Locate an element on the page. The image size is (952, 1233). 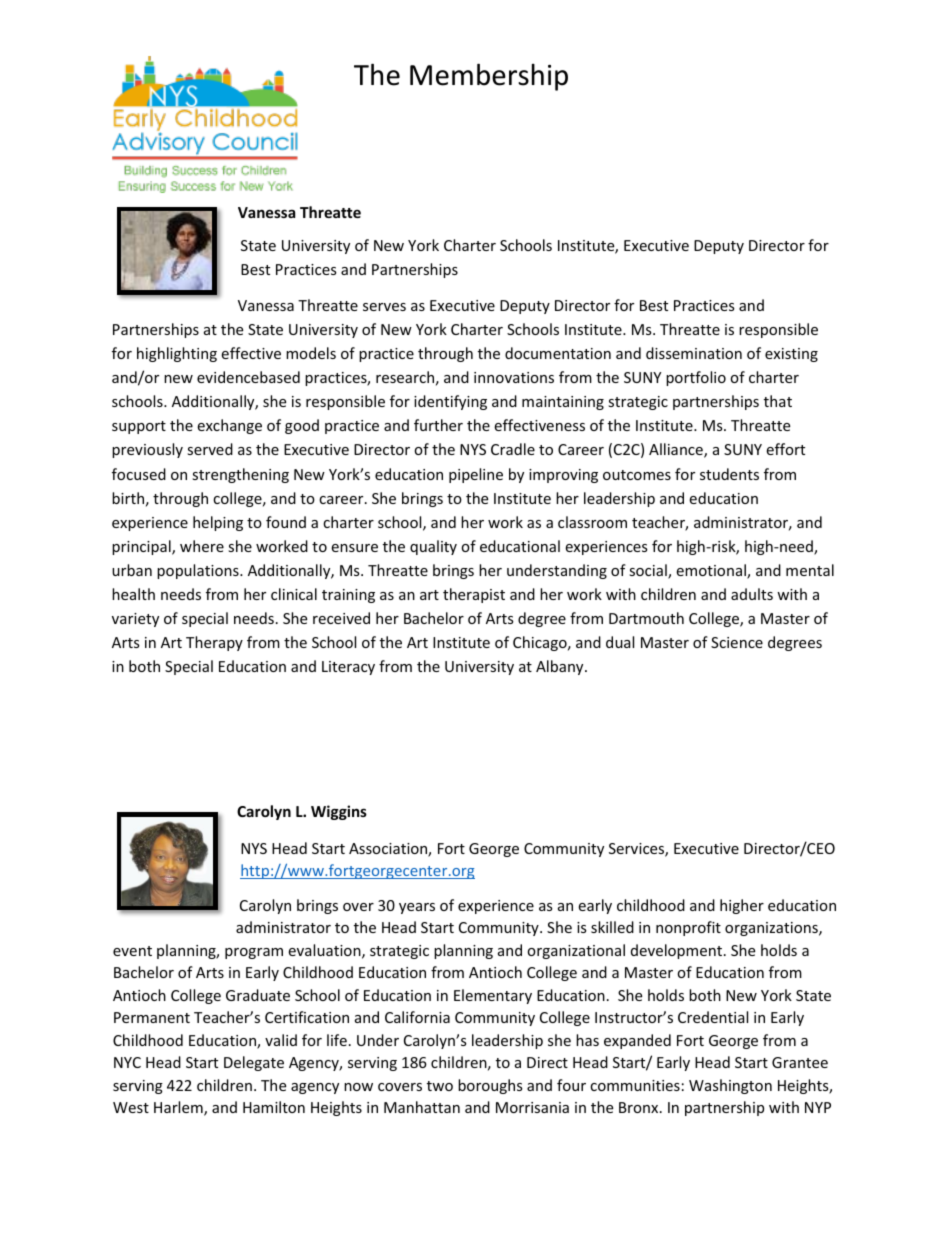
innovations is located at coordinates (514, 377).
